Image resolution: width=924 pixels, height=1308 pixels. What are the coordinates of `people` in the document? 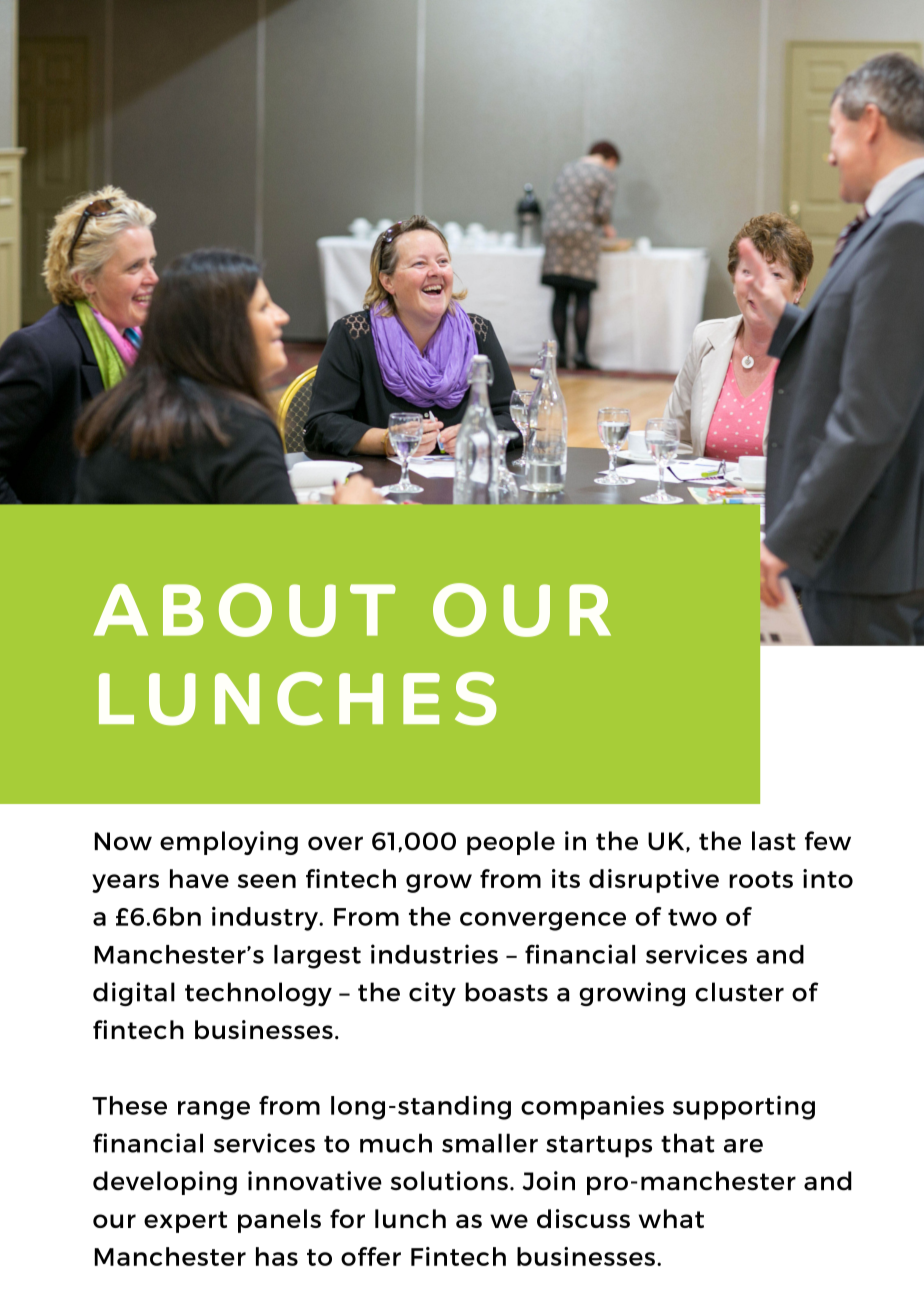 It's located at (511, 843).
